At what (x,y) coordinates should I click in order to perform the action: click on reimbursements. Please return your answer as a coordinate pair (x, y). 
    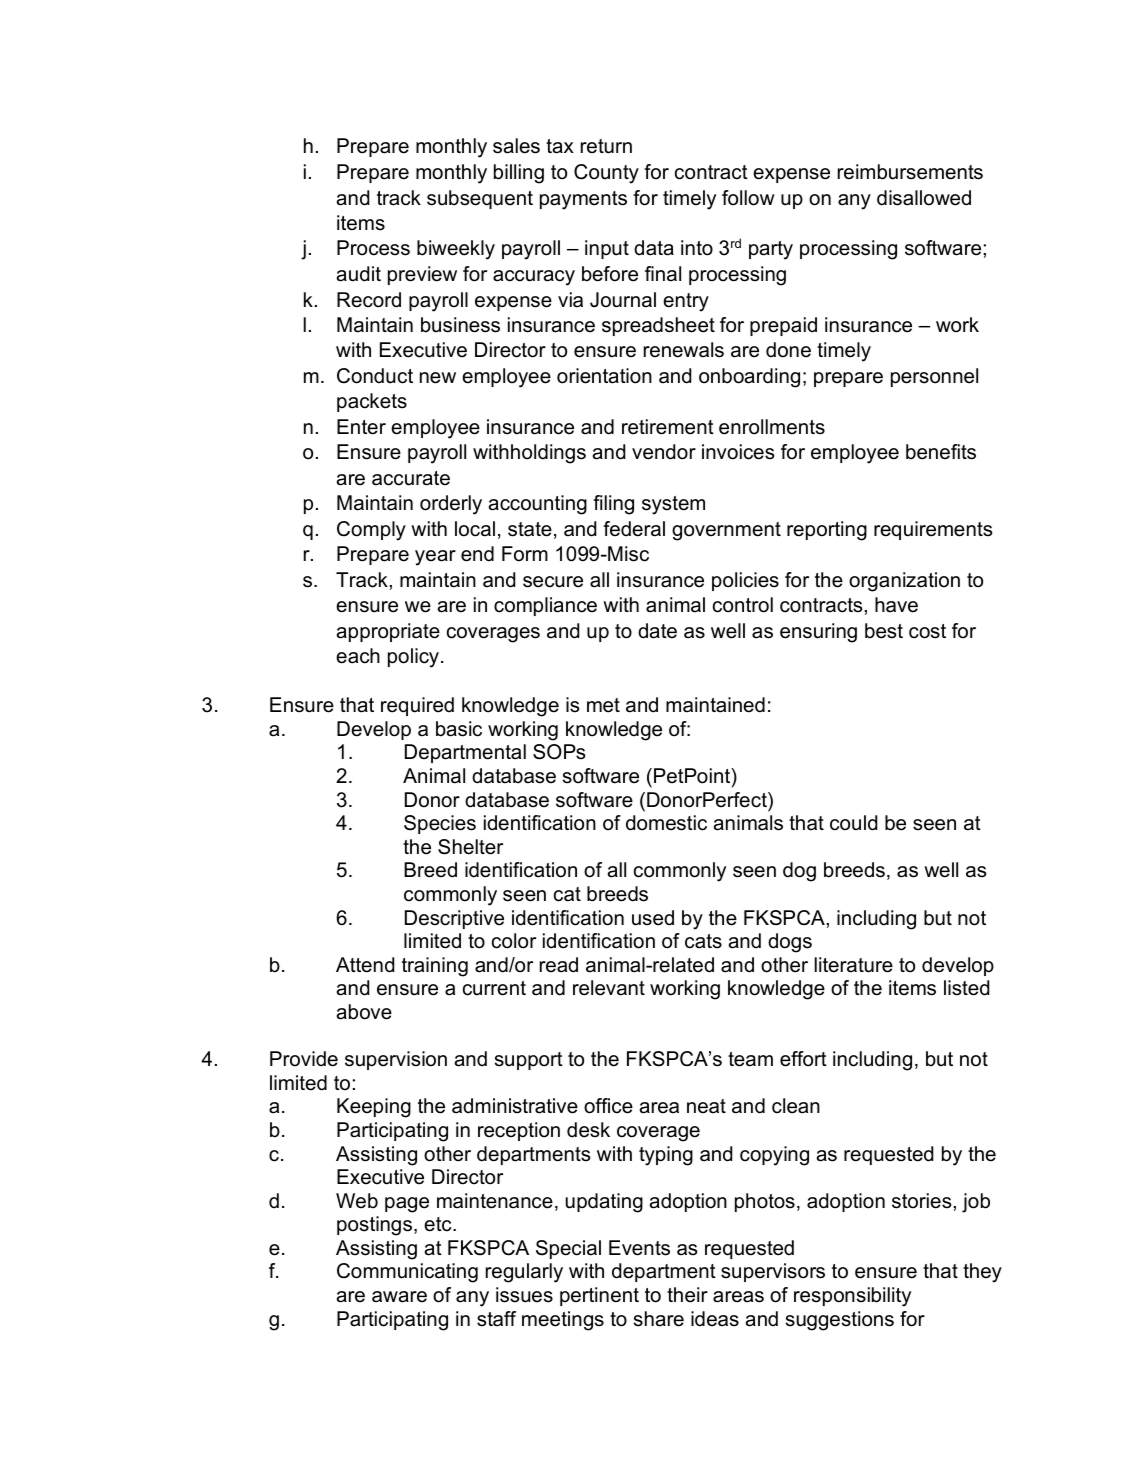
    Looking at the image, I should click on (910, 172).
